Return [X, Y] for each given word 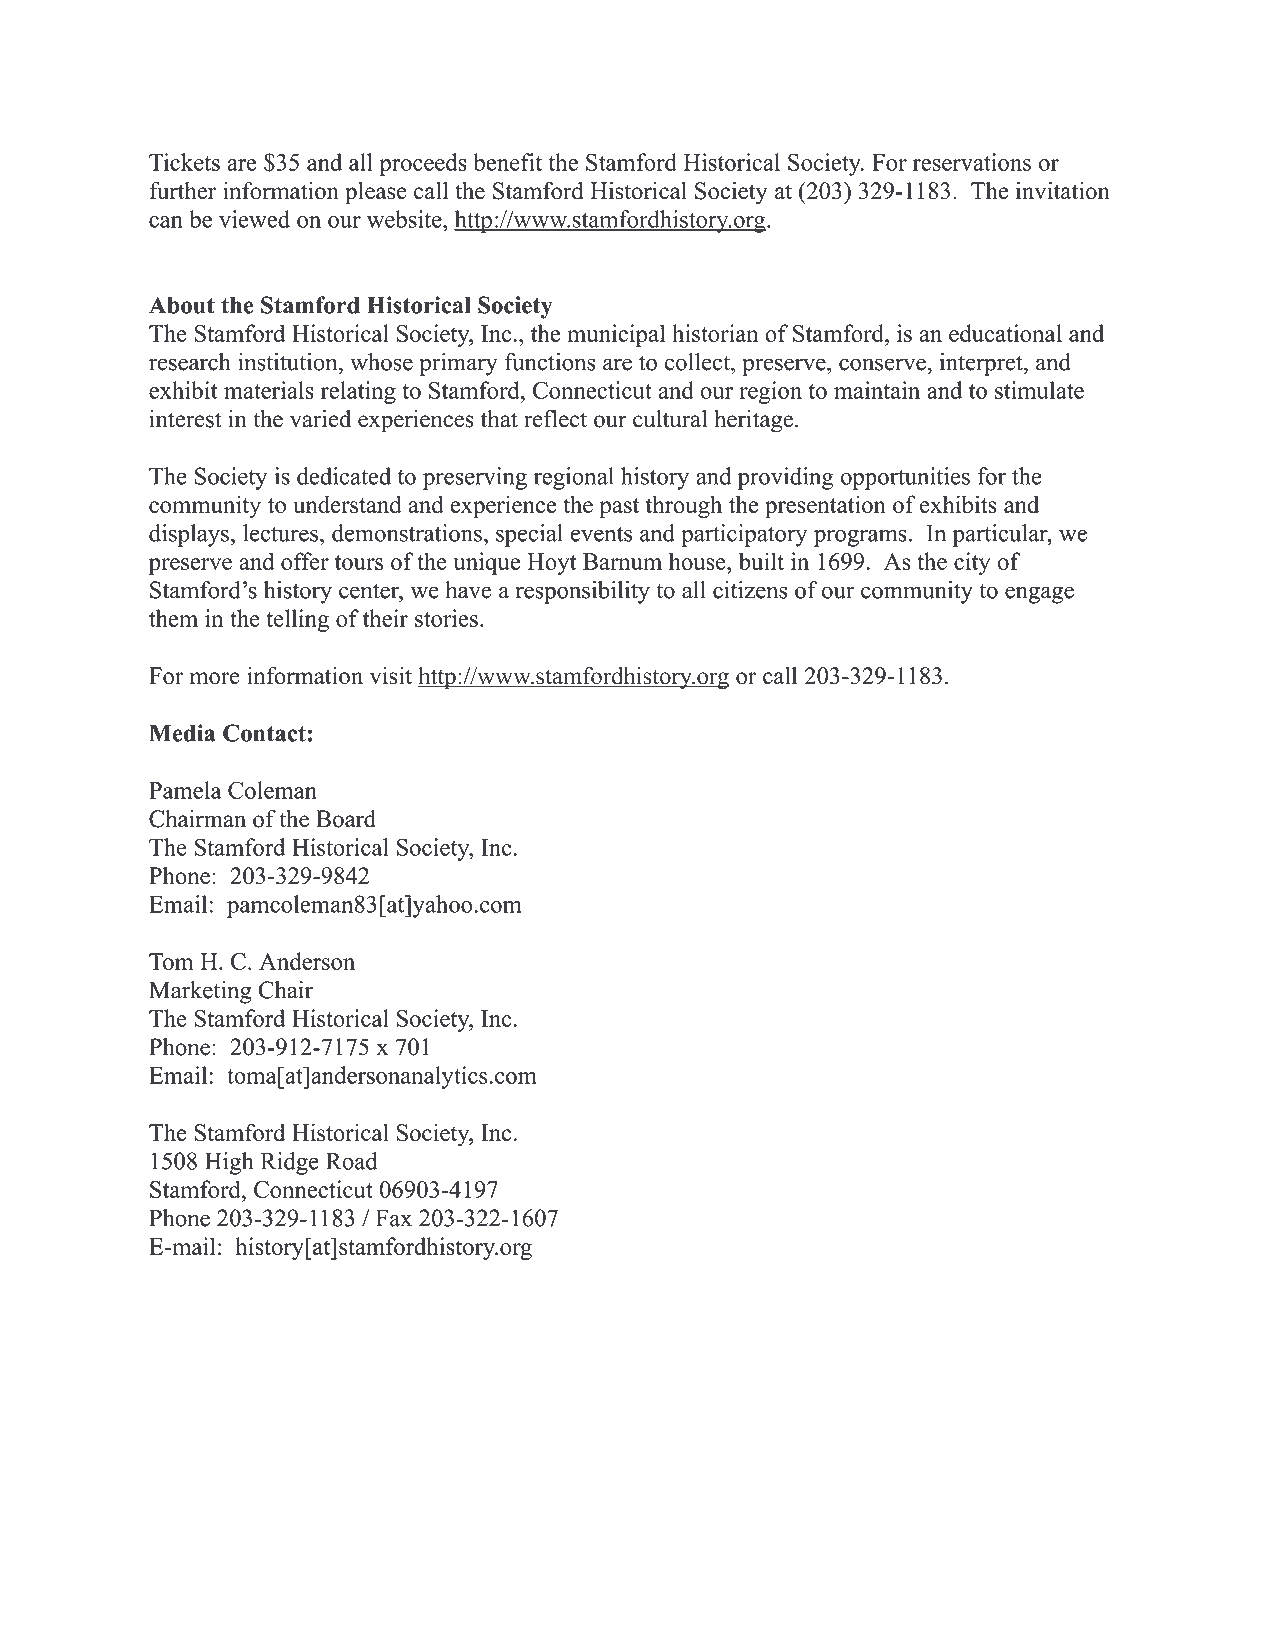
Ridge [290, 1163]
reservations [972, 162]
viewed [254, 219]
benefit [507, 162]
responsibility [583, 592]
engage [1039, 595]
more [215, 678]
